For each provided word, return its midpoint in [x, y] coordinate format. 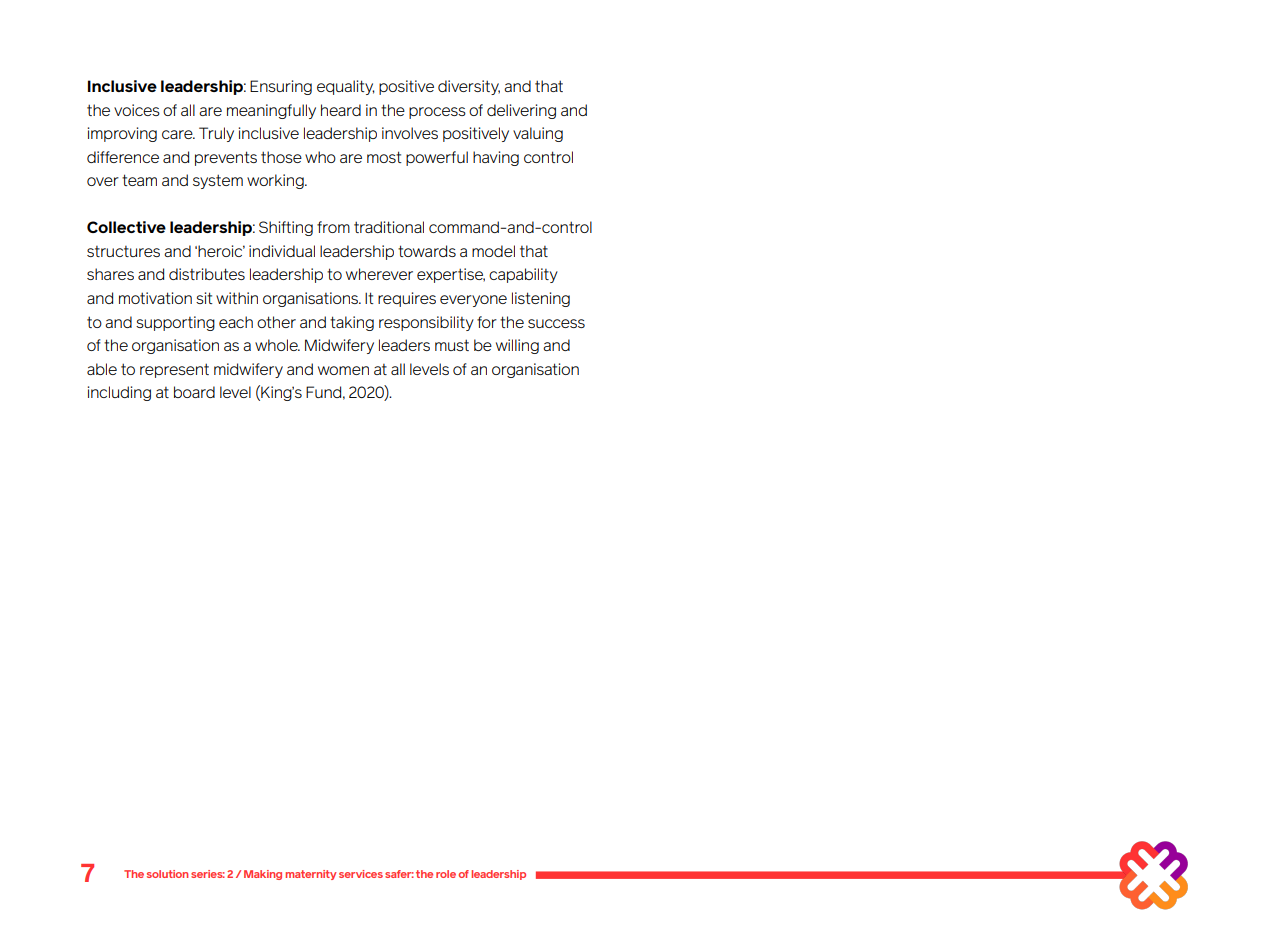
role [446, 874]
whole [277, 345]
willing [517, 346]
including [119, 393]
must [452, 345]
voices [137, 110]
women [343, 370]
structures [123, 251]
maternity [311, 875]
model [493, 251]
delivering [521, 111]
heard [341, 110]
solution [167, 874]
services [361, 874]
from [333, 227]
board [194, 392]
